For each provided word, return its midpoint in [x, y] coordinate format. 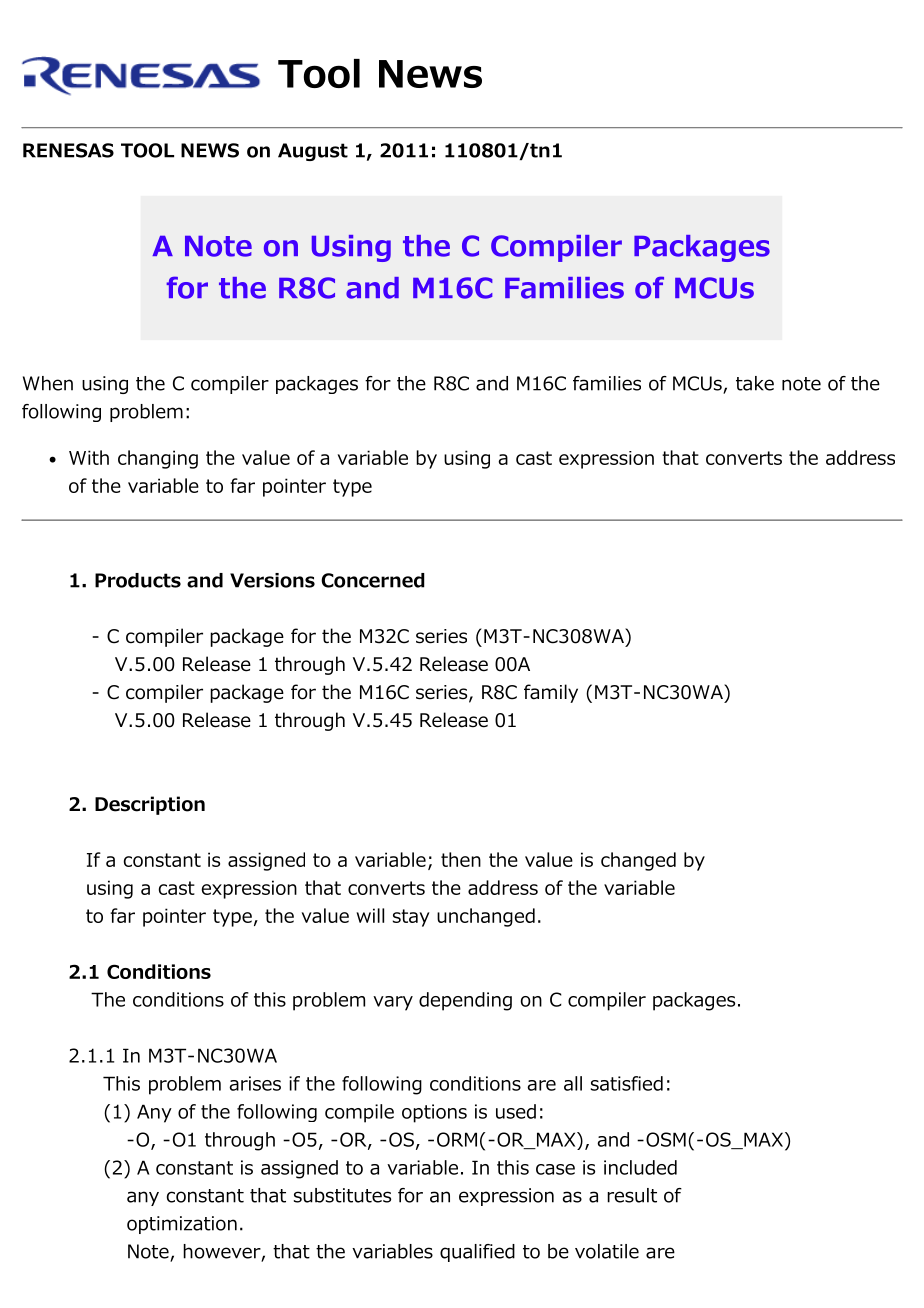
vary [393, 1003]
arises [255, 1083]
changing [158, 459]
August [313, 152]
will [370, 915]
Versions [272, 580]
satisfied [627, 1083]
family [551, 693]
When [48, 383]
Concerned [373, 580]
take [755, 383]
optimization [182, 1225]
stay [411, 918]
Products [138, 580]
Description [150, 805]
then [461, 859]
